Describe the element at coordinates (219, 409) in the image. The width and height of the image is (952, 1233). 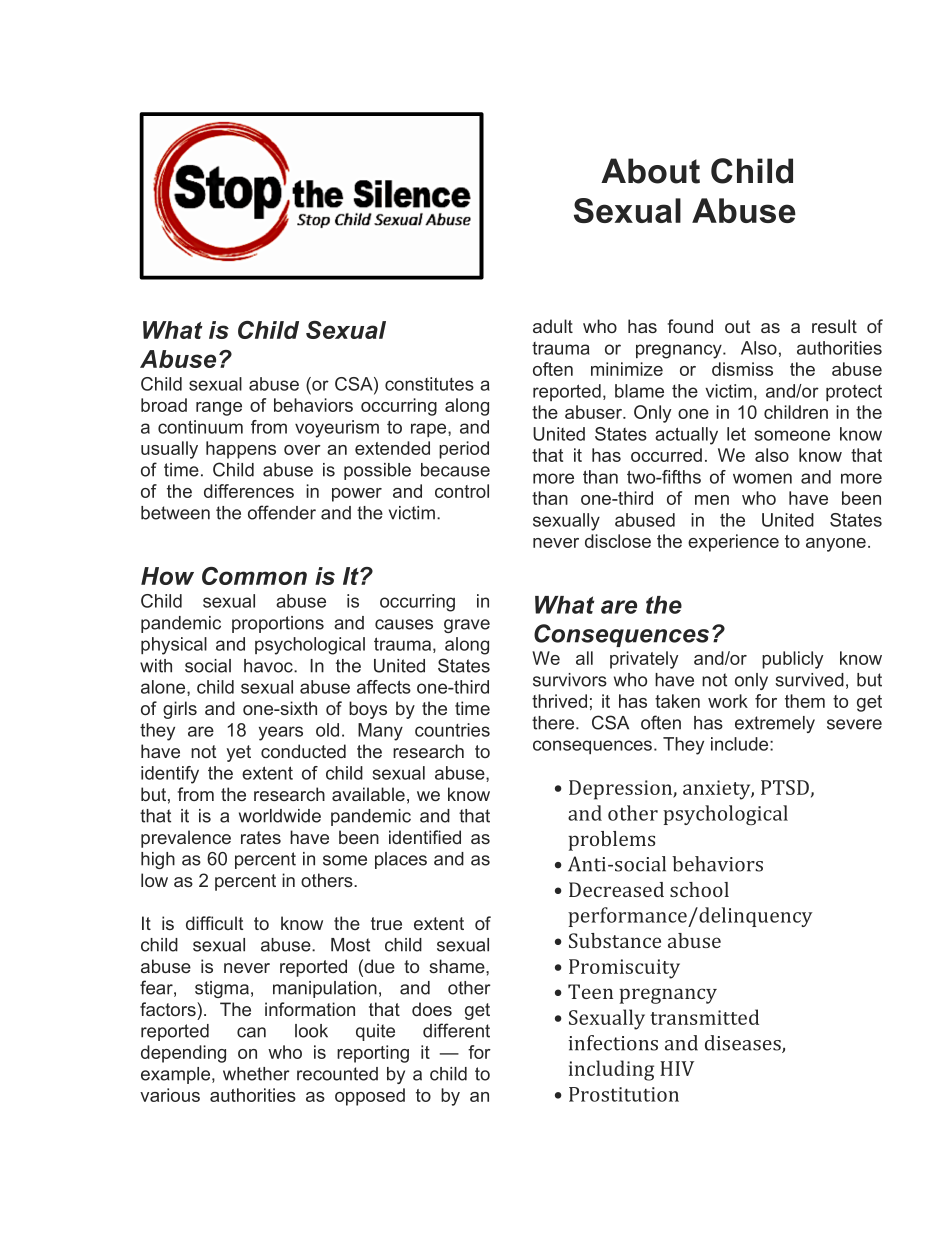
I see `range` at that location.
